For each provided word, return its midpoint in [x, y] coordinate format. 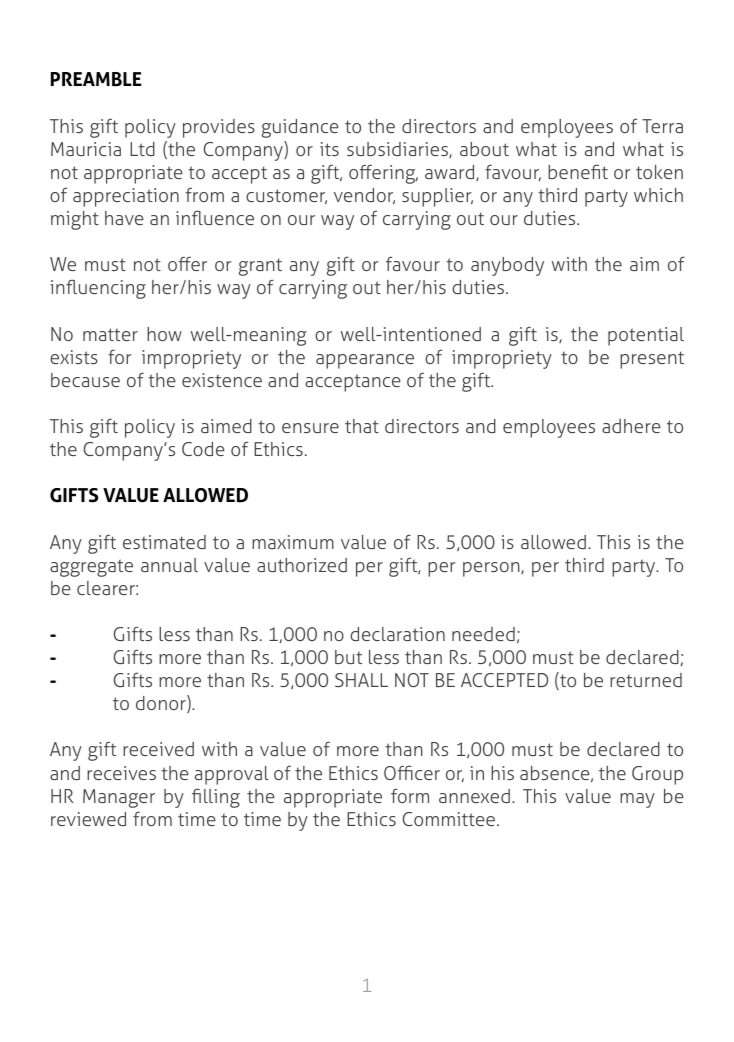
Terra [662, 126]
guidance [300, 128]
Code [203, 449]
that [362, 426]
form [410, 795]
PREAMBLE [96, 79]
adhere [631, 426]
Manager [119, 798]
